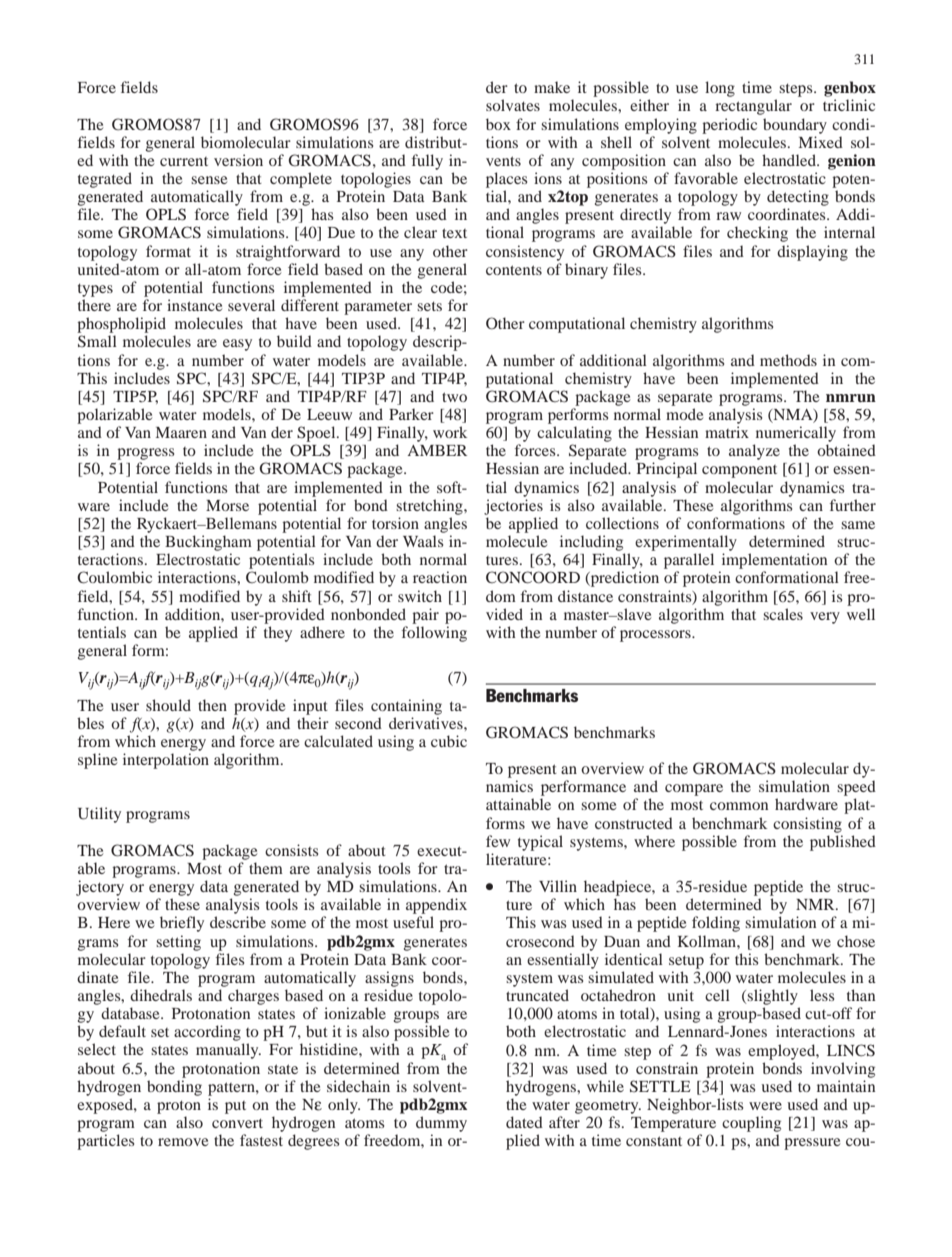  I want to click on rectangular, so click(753, 107).
